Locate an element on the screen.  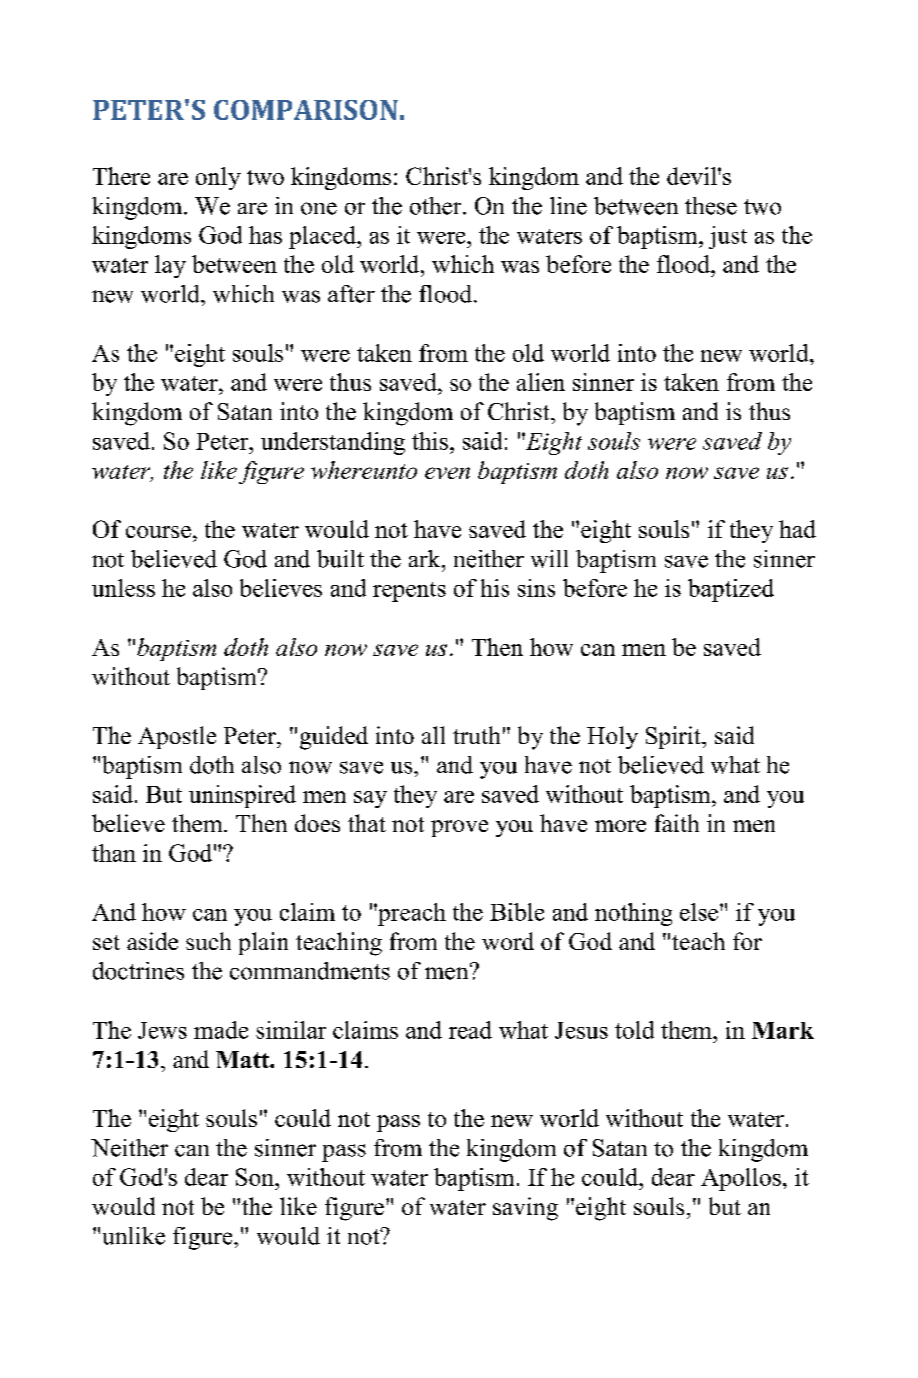
these is located at coordinates (711, 206).
